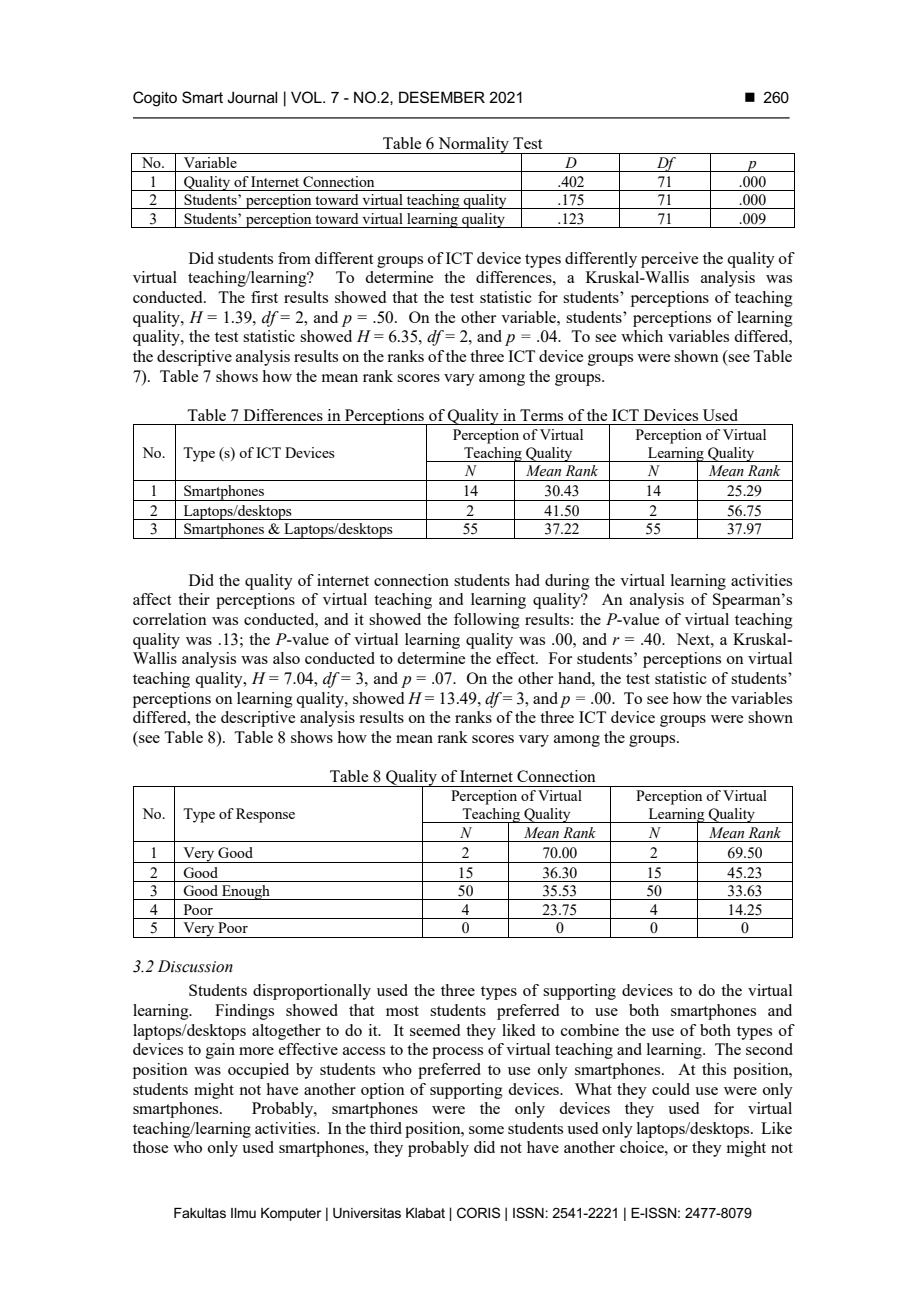 The width and height of the screenshot is (924, 1308). What do you see at coordinates (541, 415) in the screenshot?
I see `Terms` at bounding box center [541, 415].
